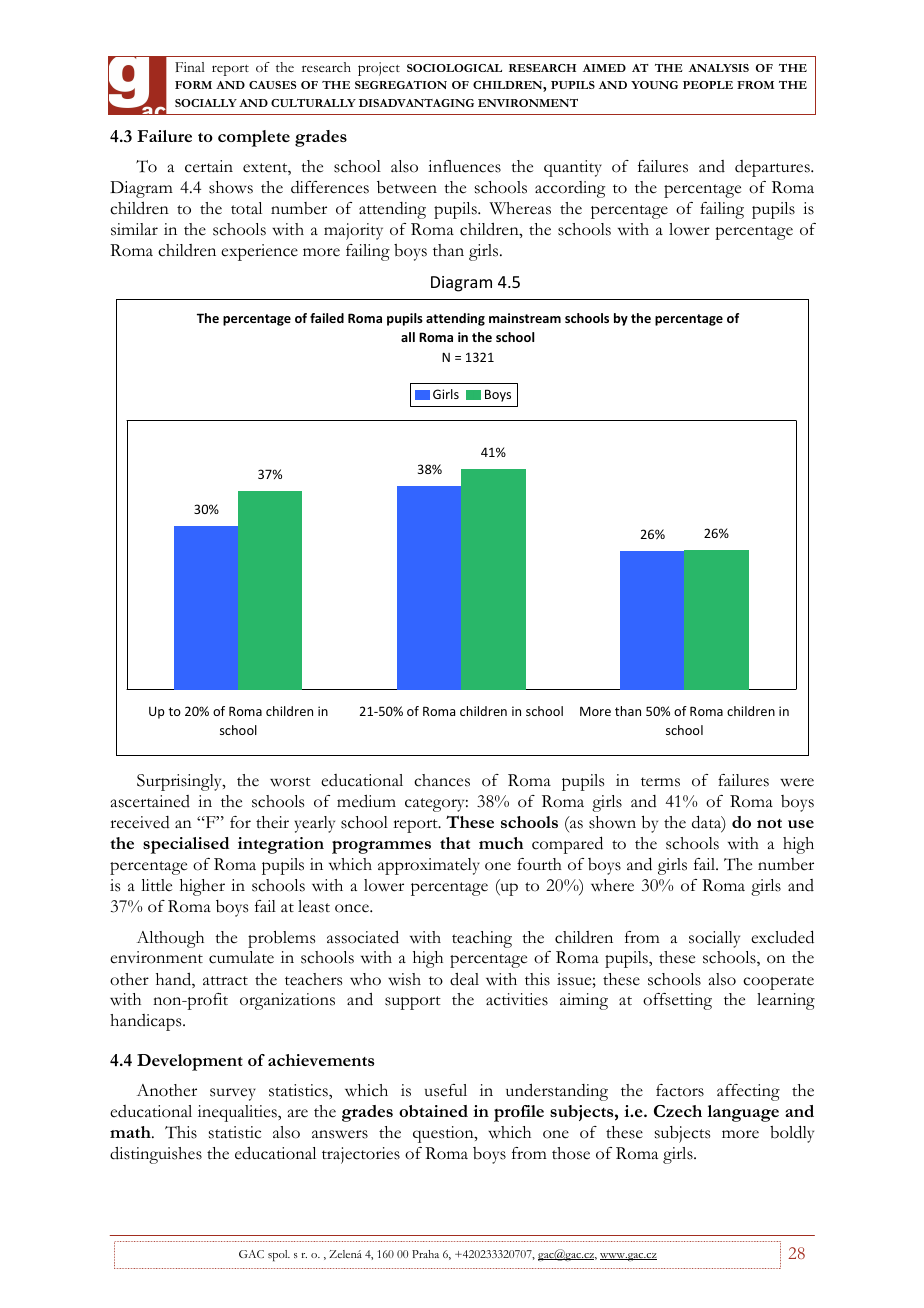 This screenshot has width=924, height=1308. Describe the element at coordinates (482, 939) in the screenshot. I see `teaching` at that location.
